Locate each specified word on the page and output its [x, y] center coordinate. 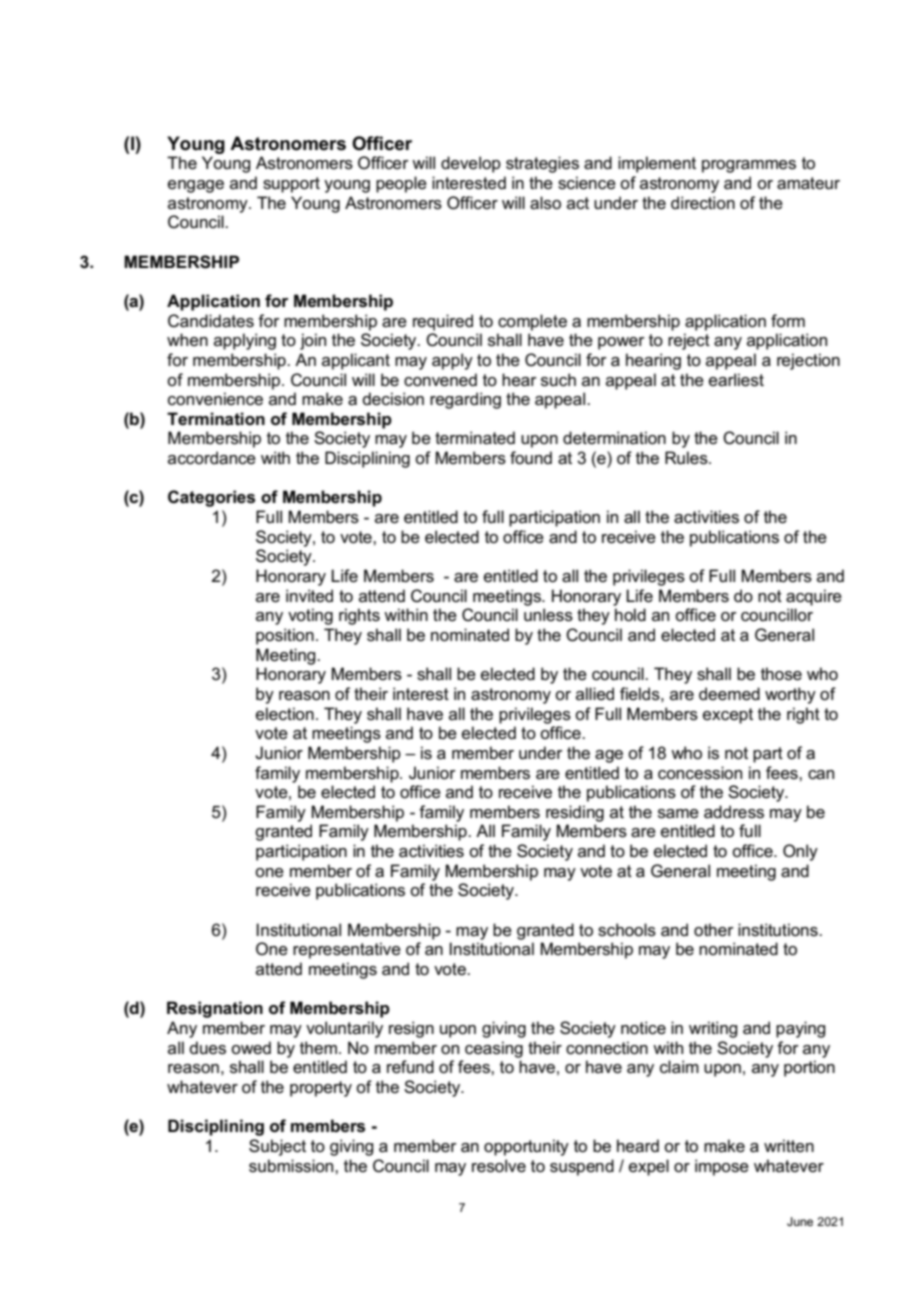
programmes [749, 166]
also [545, 203]
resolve [499, 1166]
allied [595, 694]
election [285, 714]
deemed [729, 694]
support [291, 185]
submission [292, 1166]
